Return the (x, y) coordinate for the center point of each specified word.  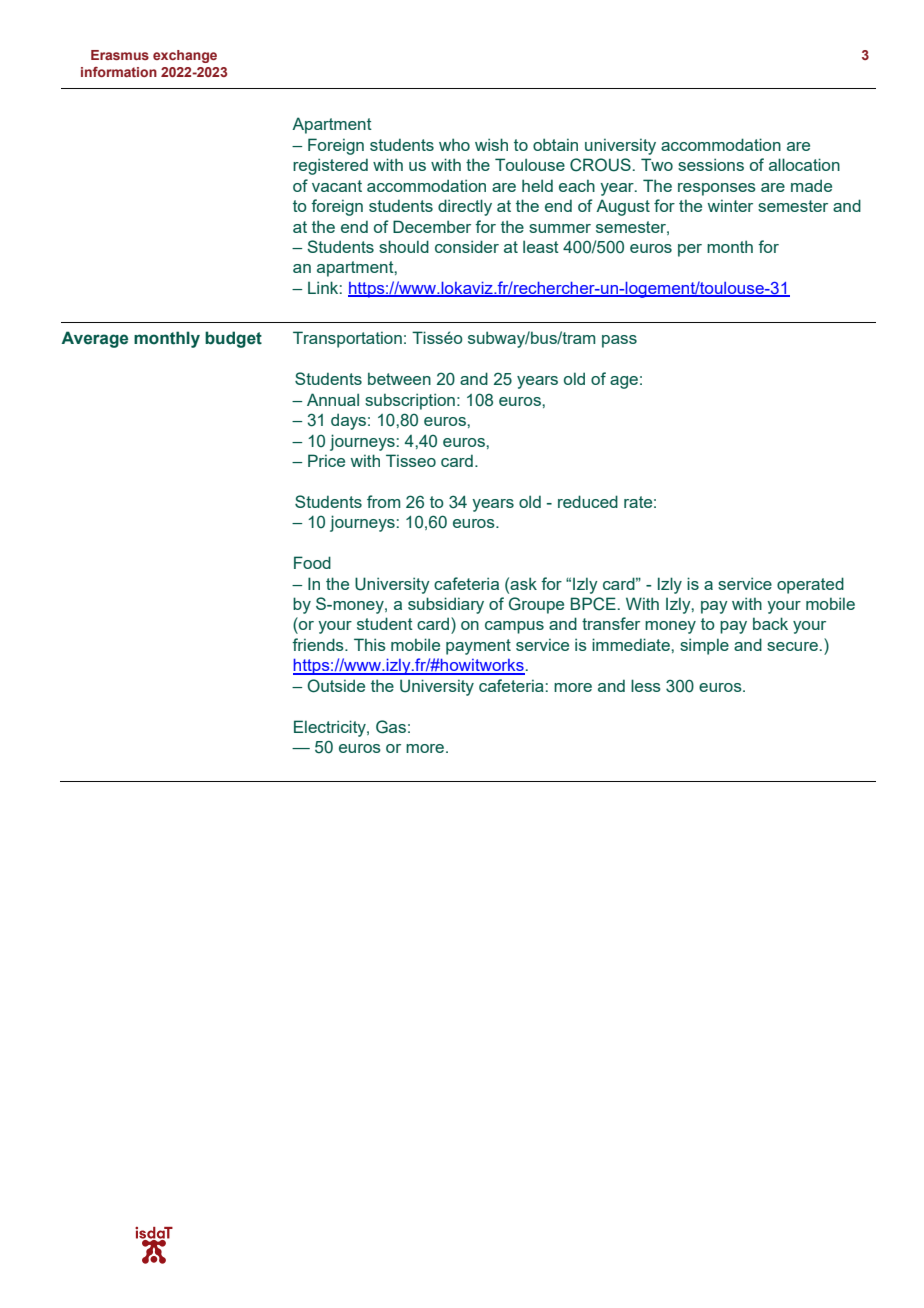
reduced (588, 501)
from (383, 501)
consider (467, 246)
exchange (185, 56)
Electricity (331, 728)
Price (326, 460)
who (454, 144)
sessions (711, 164)
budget (233, 339)
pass (619, 341)
